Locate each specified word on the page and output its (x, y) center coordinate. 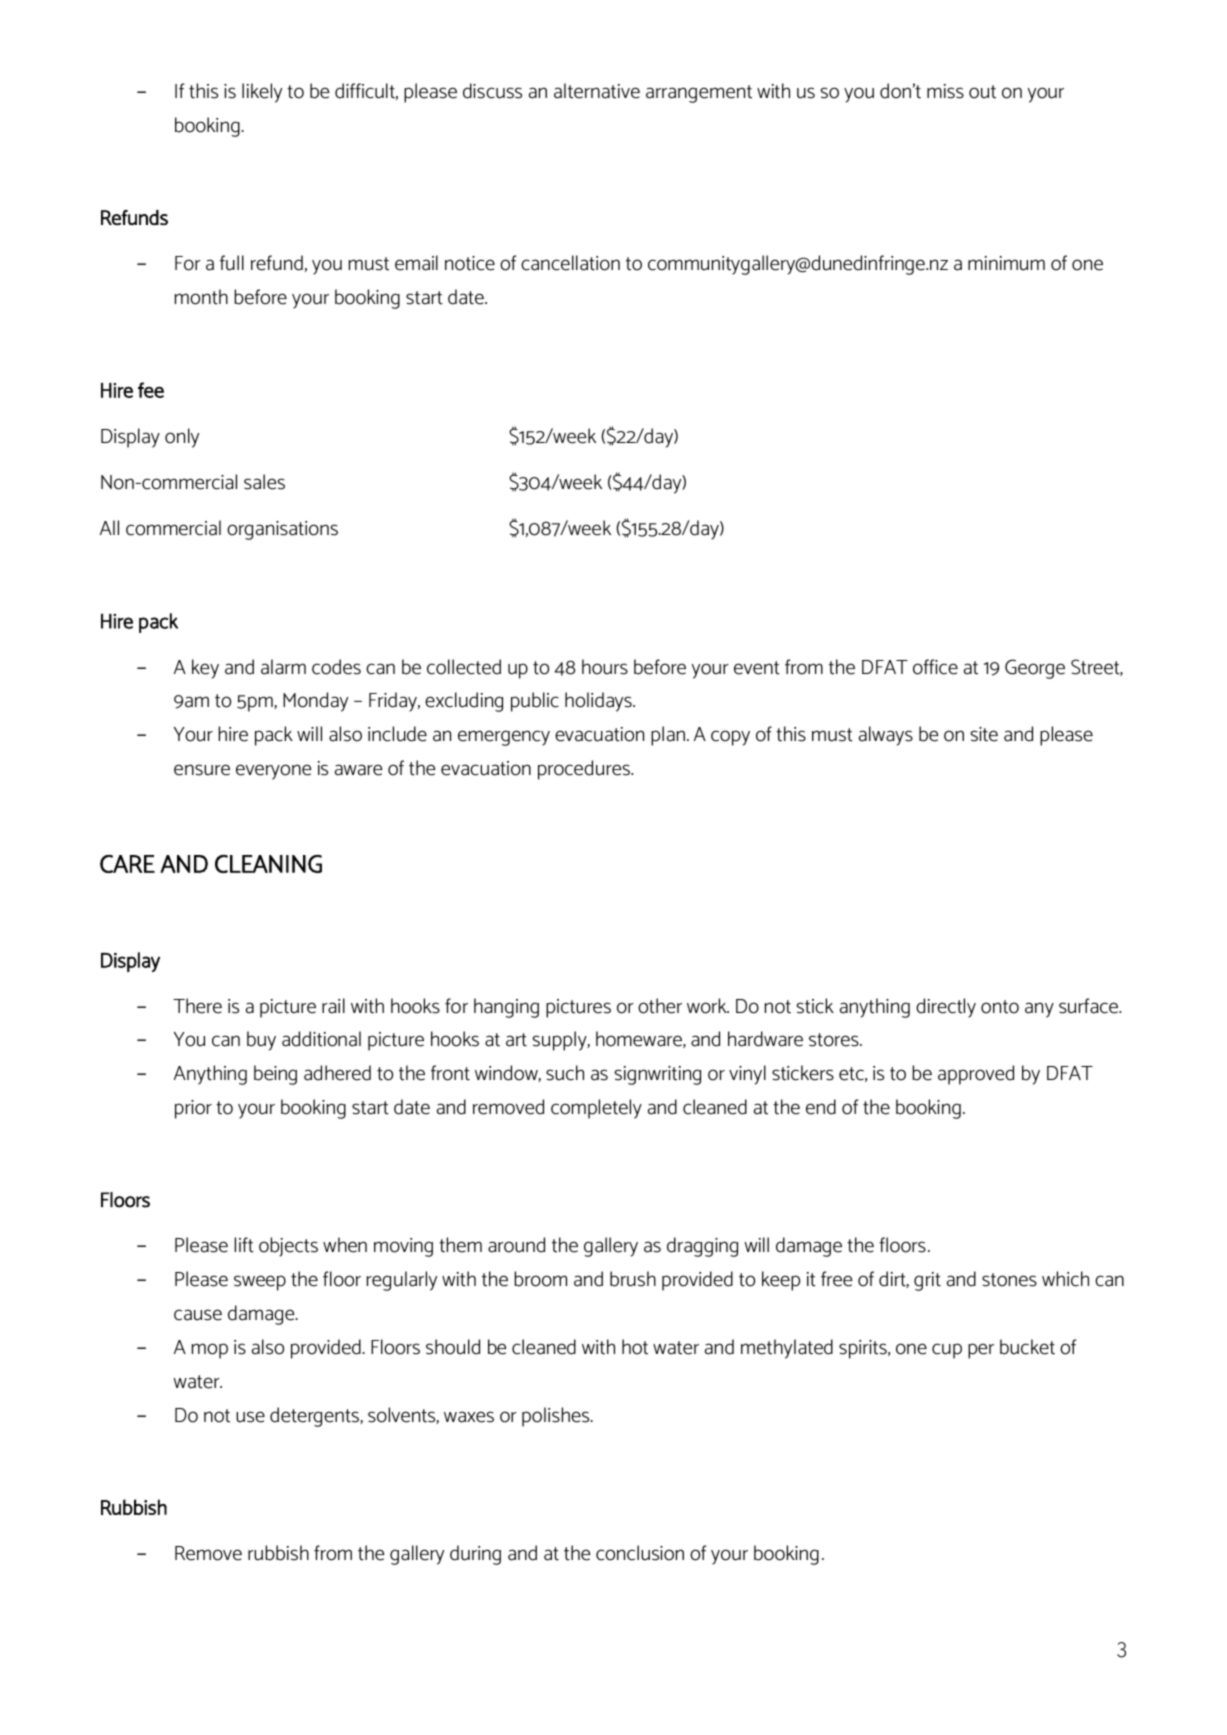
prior (193, 1109)
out (982, 92)
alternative (597, 91)
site (984, 734)
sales (264, 482)
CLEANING (268, 864)
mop (210, 1351)
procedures (585, 770)
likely (262, 93)
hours (605, 667)
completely (596, 1109)
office (935, 667)
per (981, 1351)
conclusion (640, 1553)
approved (976, 1075)
